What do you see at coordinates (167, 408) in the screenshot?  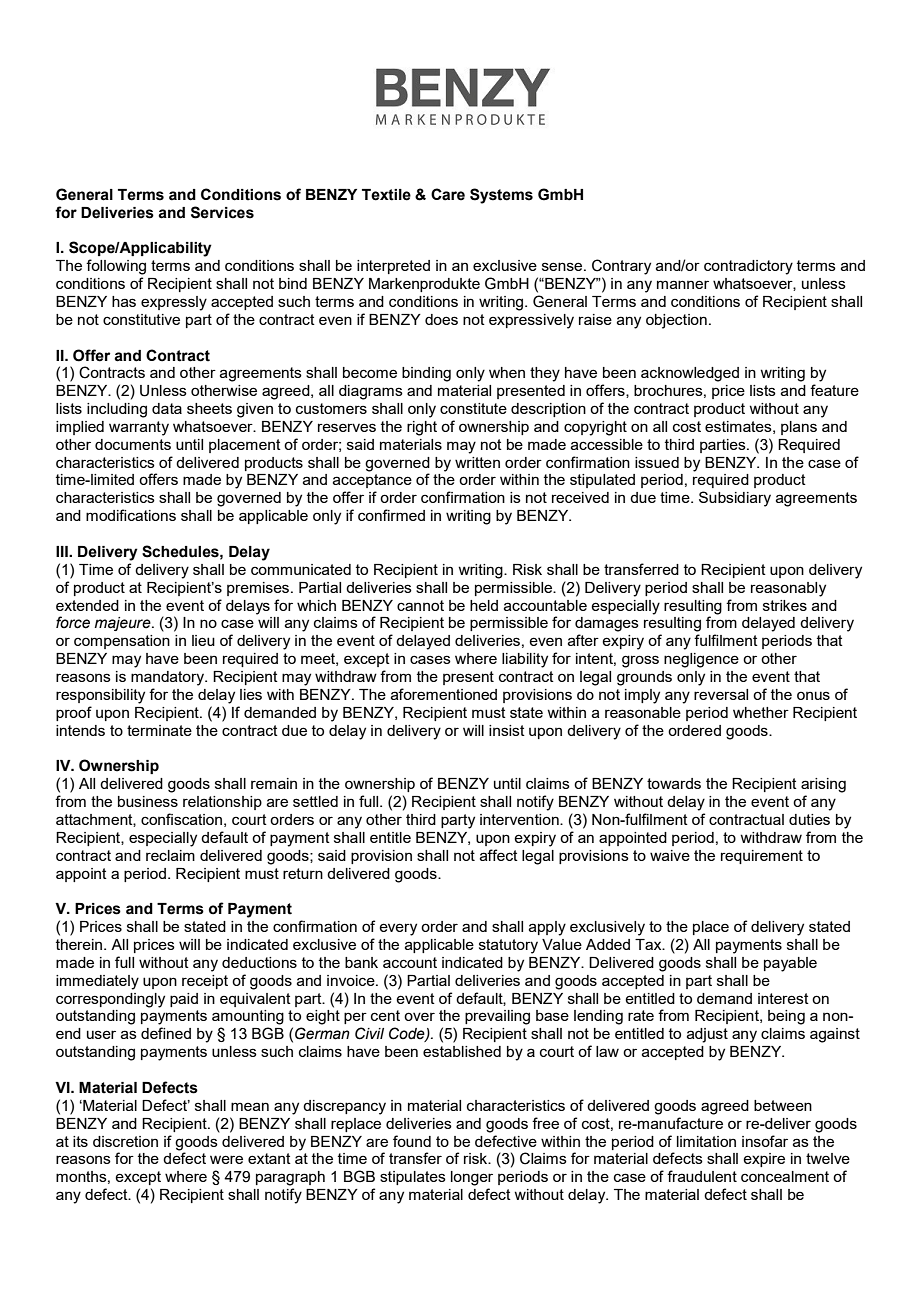 I see `data` at bounding box center [167, 408].
